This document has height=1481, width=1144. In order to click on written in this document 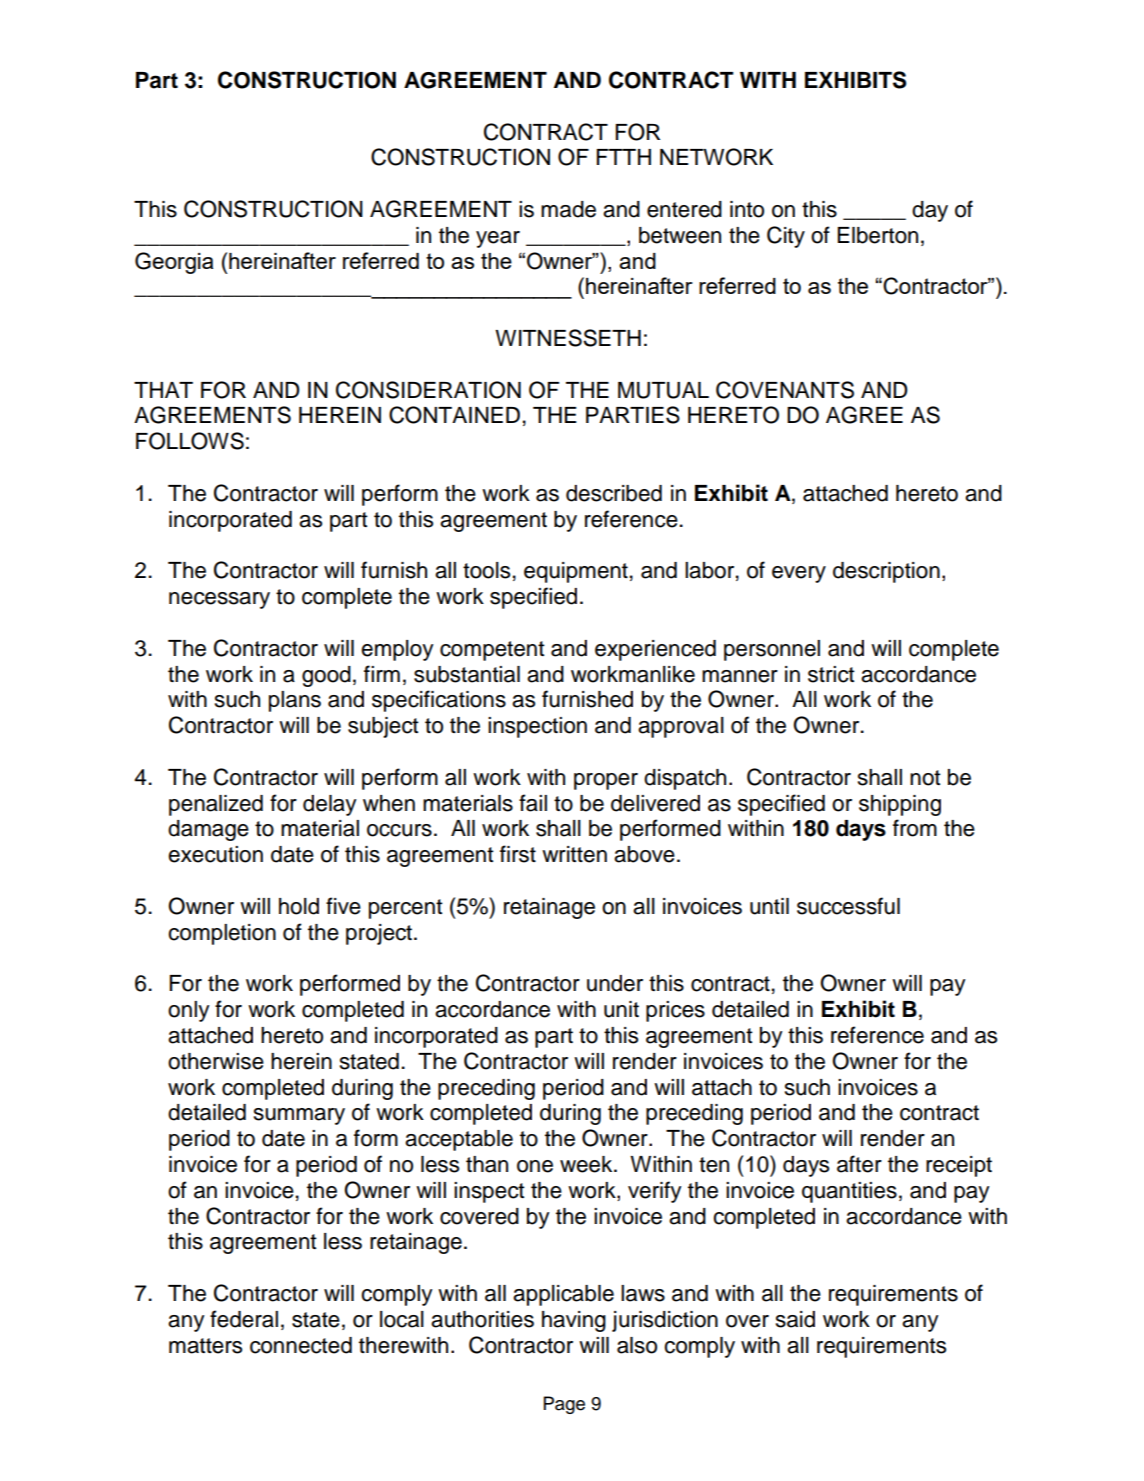, I will do `click(574, 854)`.
